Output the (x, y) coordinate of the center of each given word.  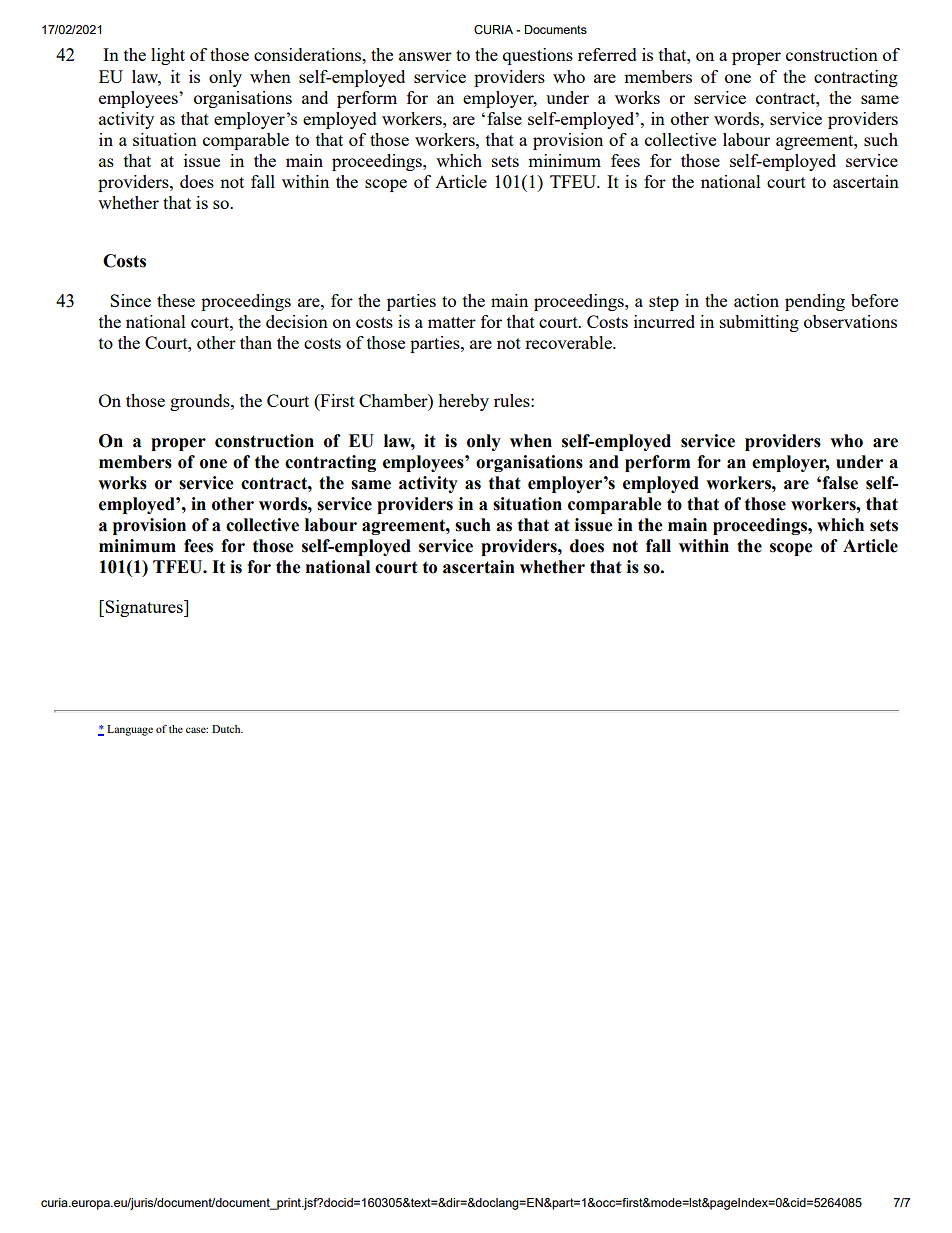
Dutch (227, 729)
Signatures (144, 608)
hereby (463, 402)
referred (607, 54)
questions (538, 56)
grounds (201, 402)
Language (130, 730)
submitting (759, 323)
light (168, 56)
